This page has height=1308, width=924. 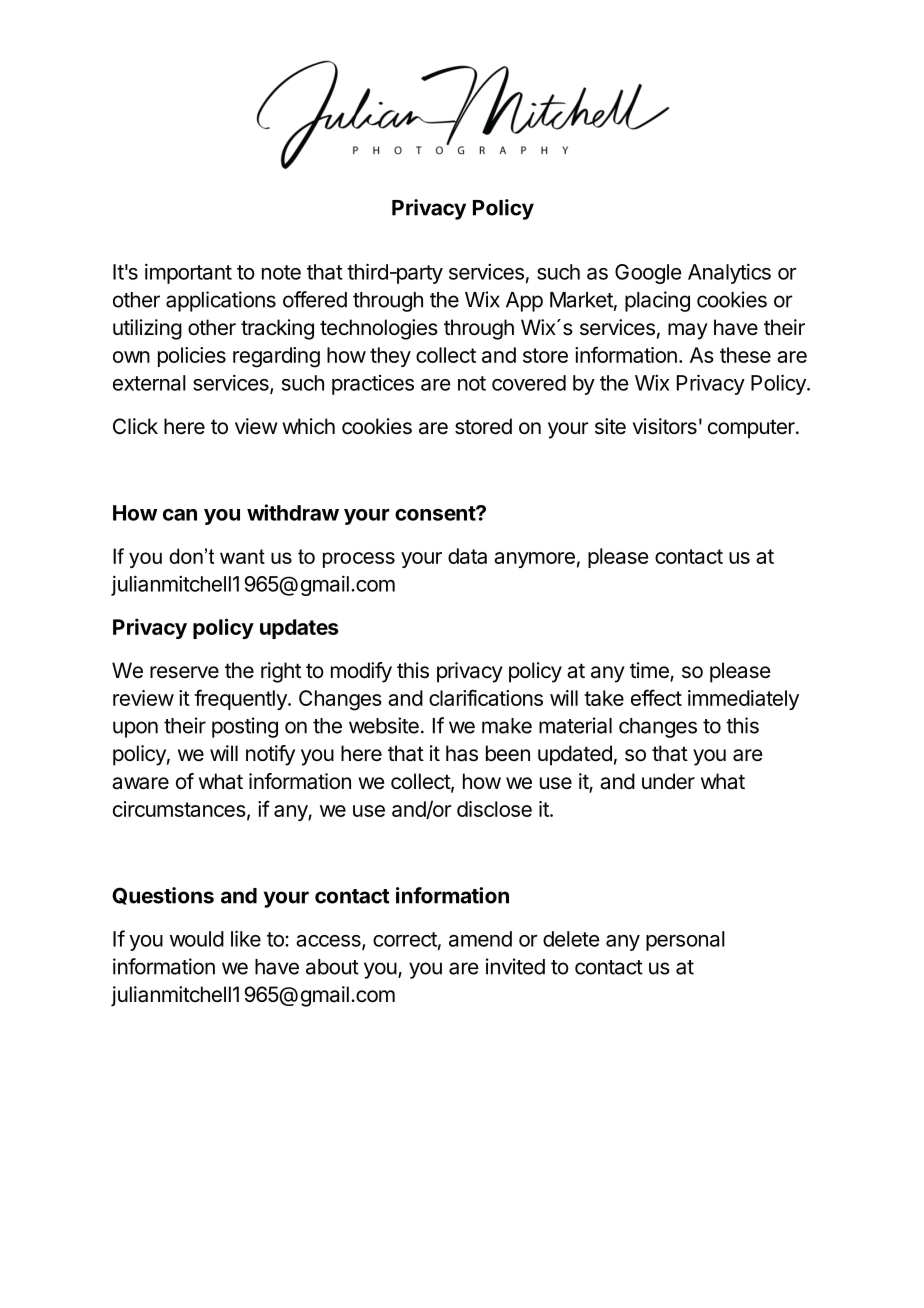 I want to click on technologies, so click(x=379, y=329).
